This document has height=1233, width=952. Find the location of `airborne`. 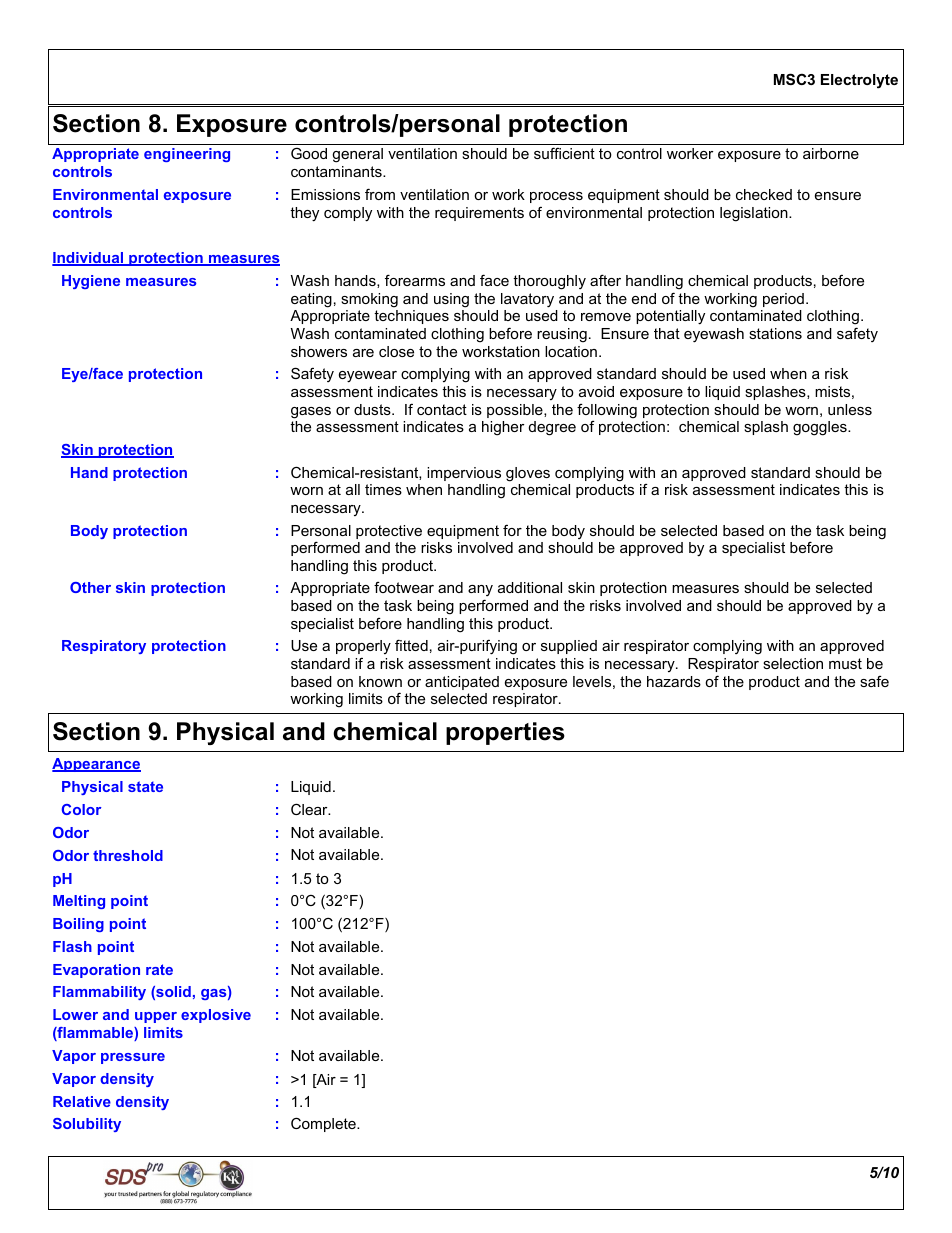

airborne is located at coordinates (831, 153).
